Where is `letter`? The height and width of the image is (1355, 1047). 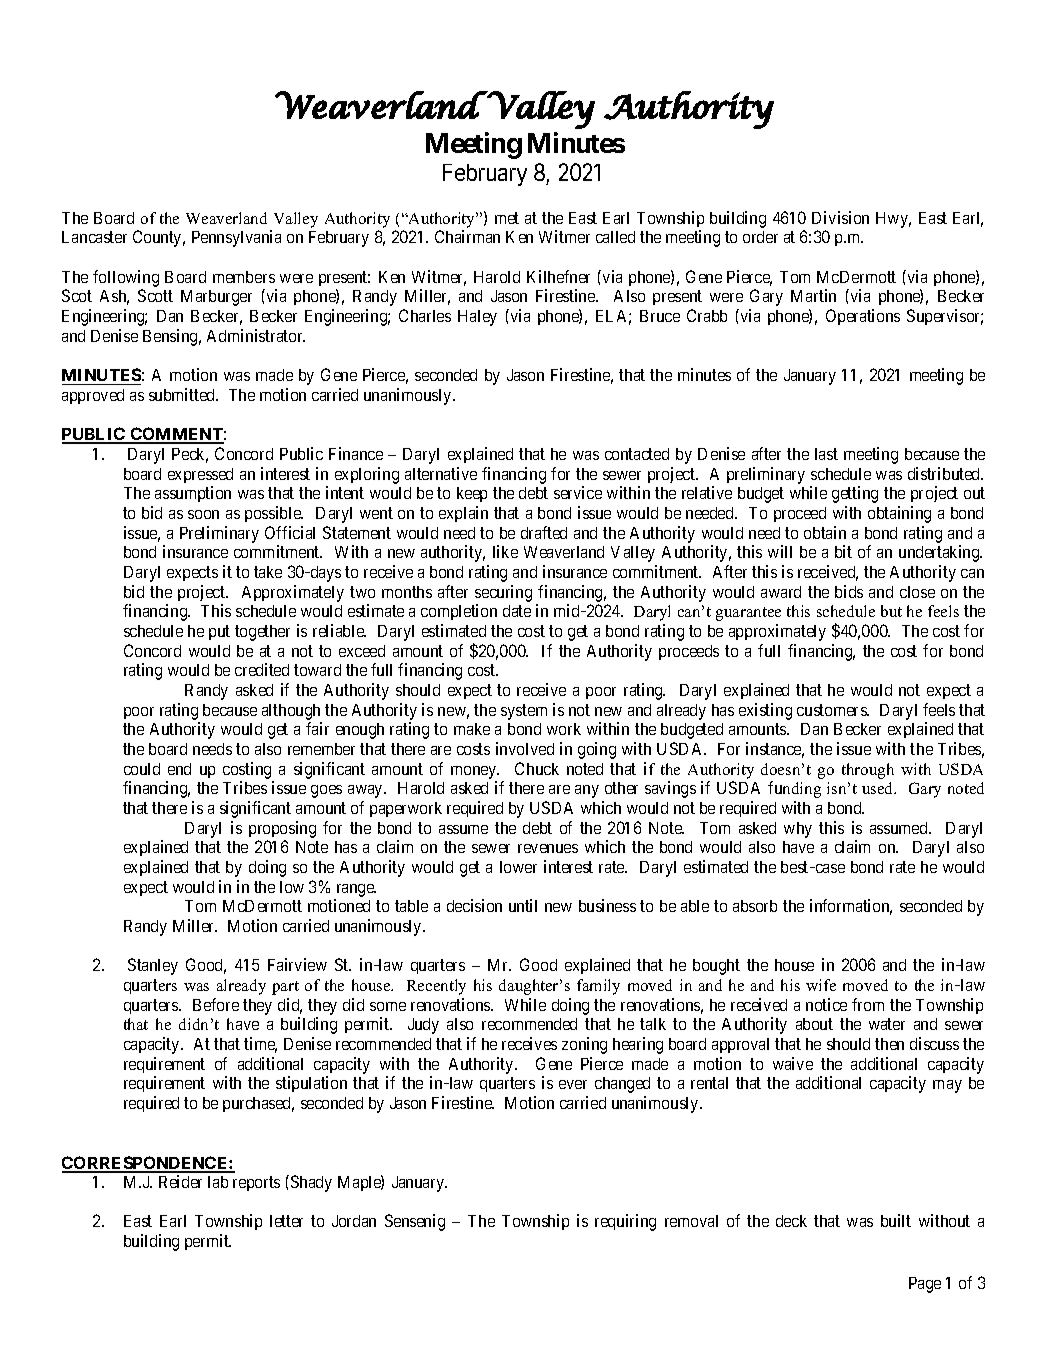 letter is located at coordinates (286, 1221).
